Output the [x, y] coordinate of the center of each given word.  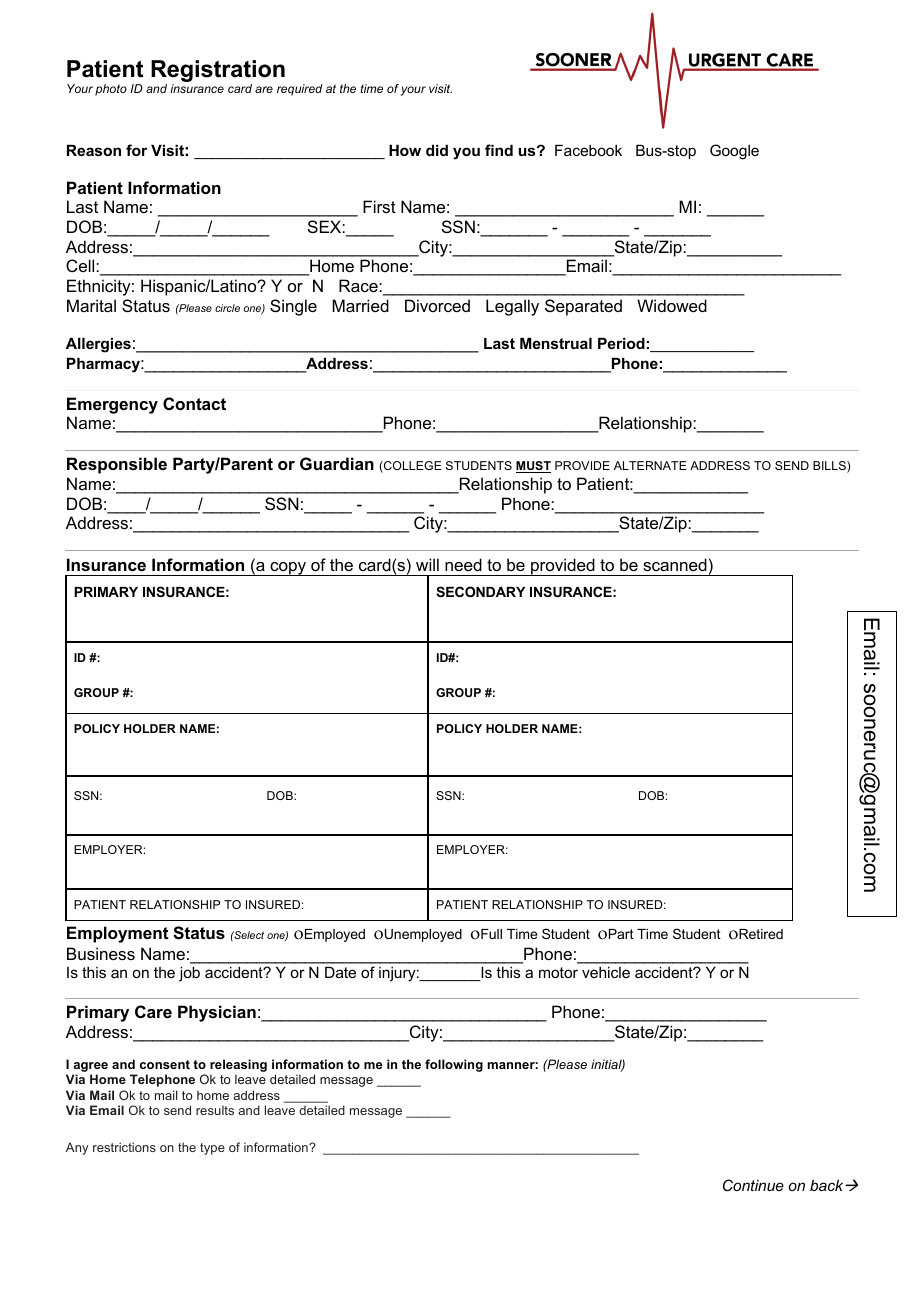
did [437, 150]
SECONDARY [480, 591]
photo [111, 90]
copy [288, 569]
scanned [675, 564]
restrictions [124, 1147]
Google [734, 152]
